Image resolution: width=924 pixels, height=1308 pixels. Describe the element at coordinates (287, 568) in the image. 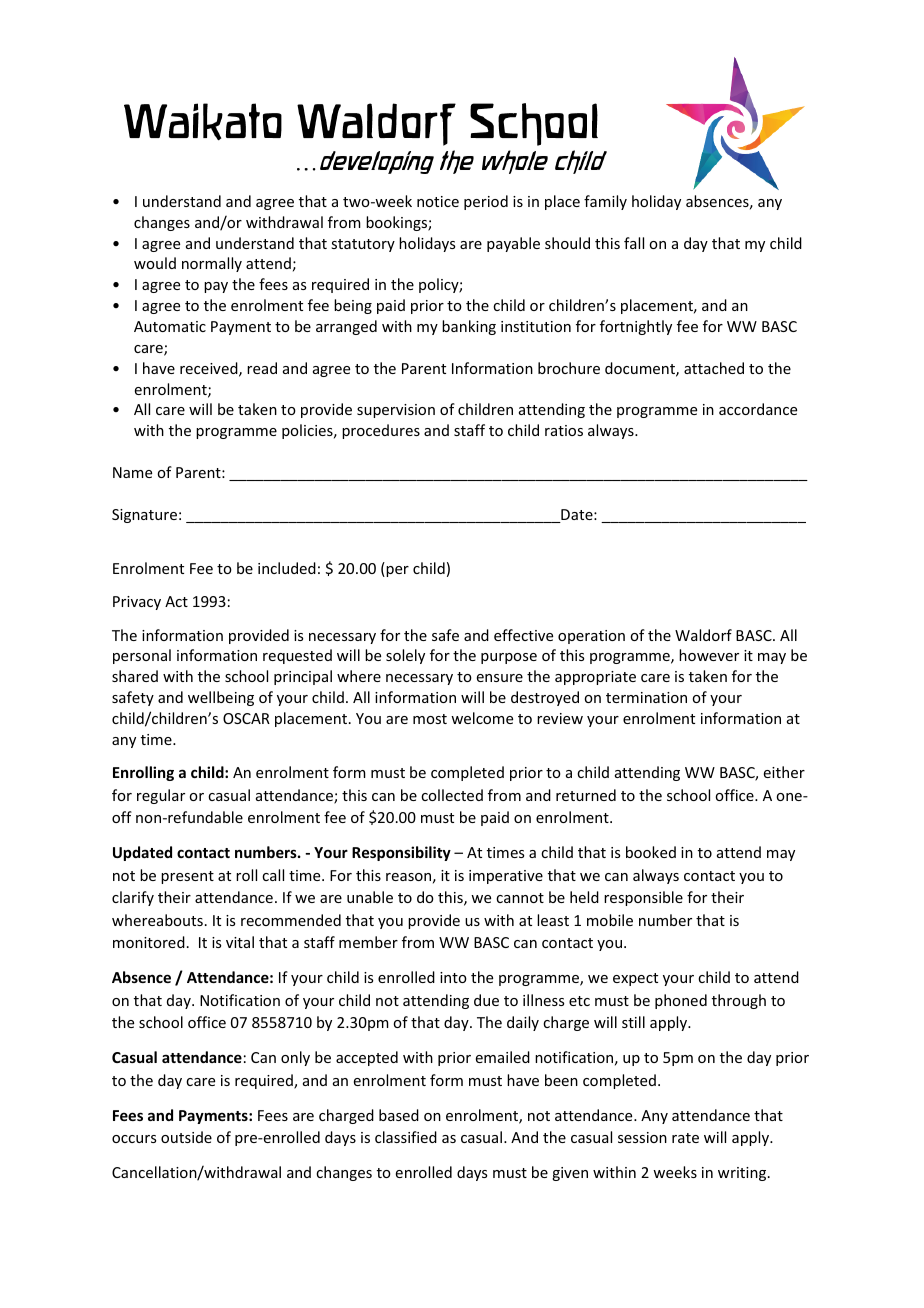

I see `included` at that location.
